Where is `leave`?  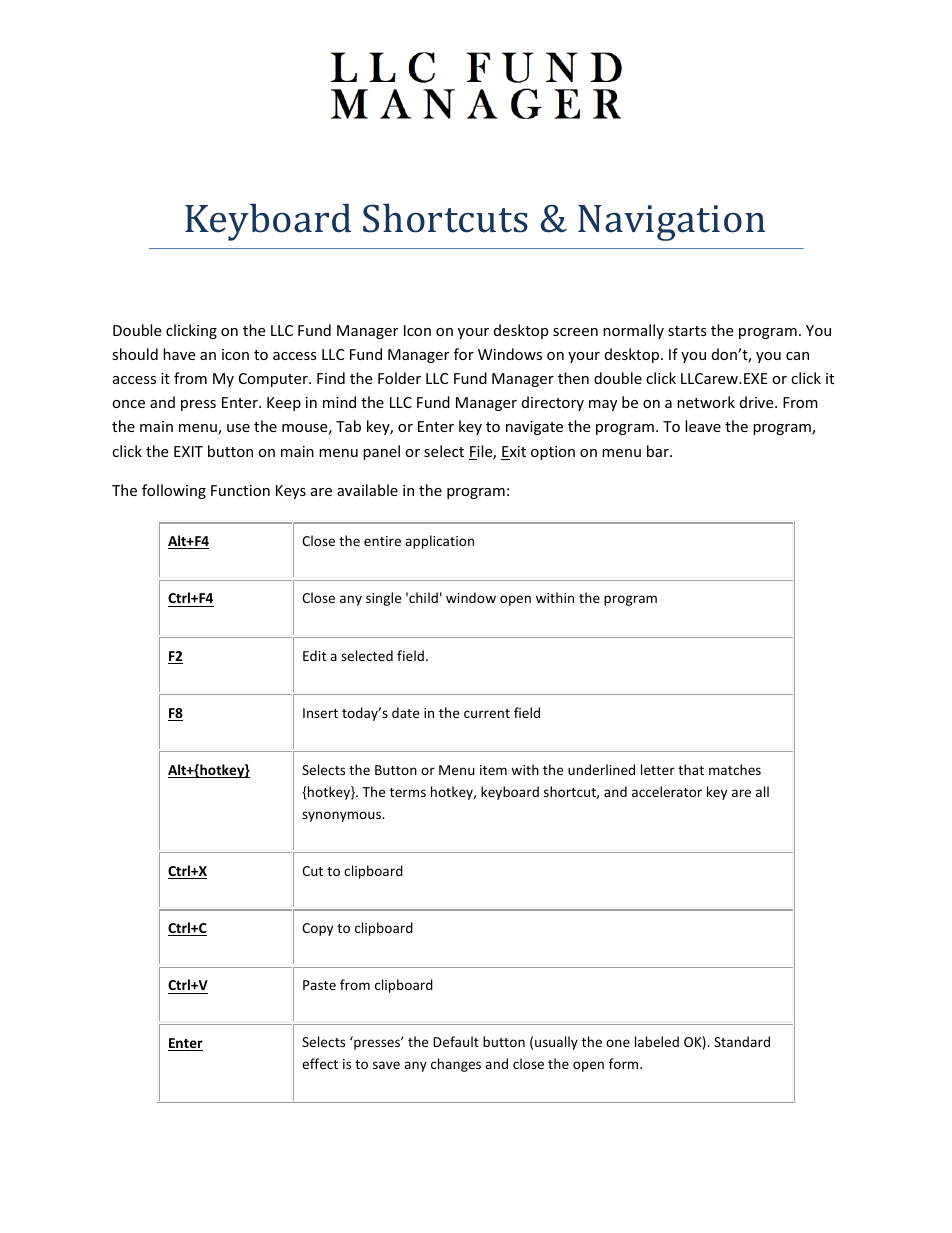
leave is located at coordinates (703, 426).
